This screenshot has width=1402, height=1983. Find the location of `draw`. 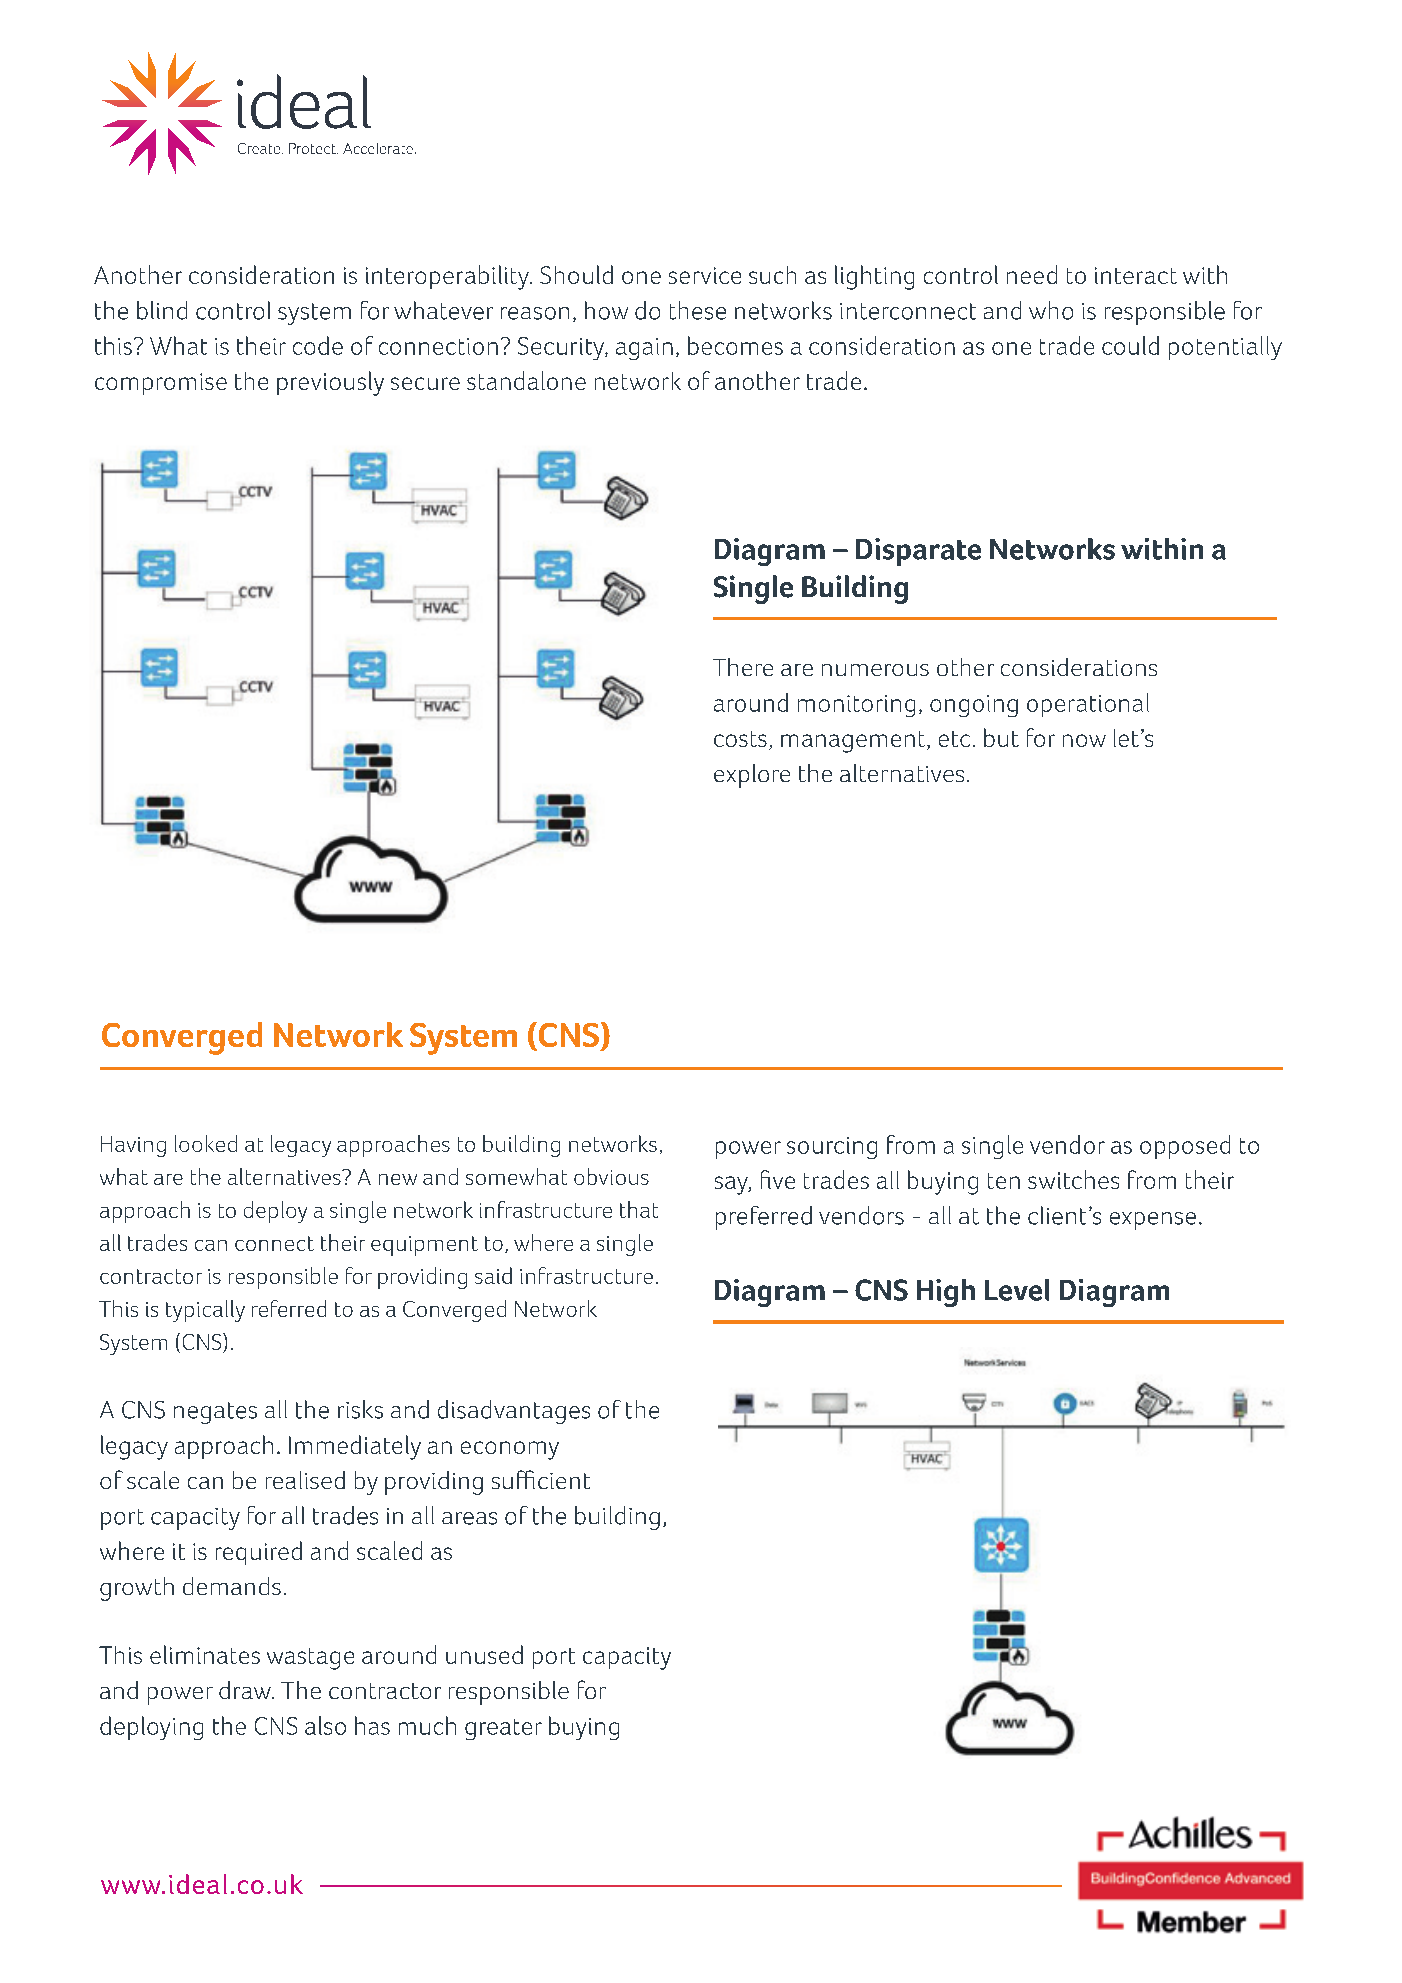

draw is located at coordinates (246, 1690).
